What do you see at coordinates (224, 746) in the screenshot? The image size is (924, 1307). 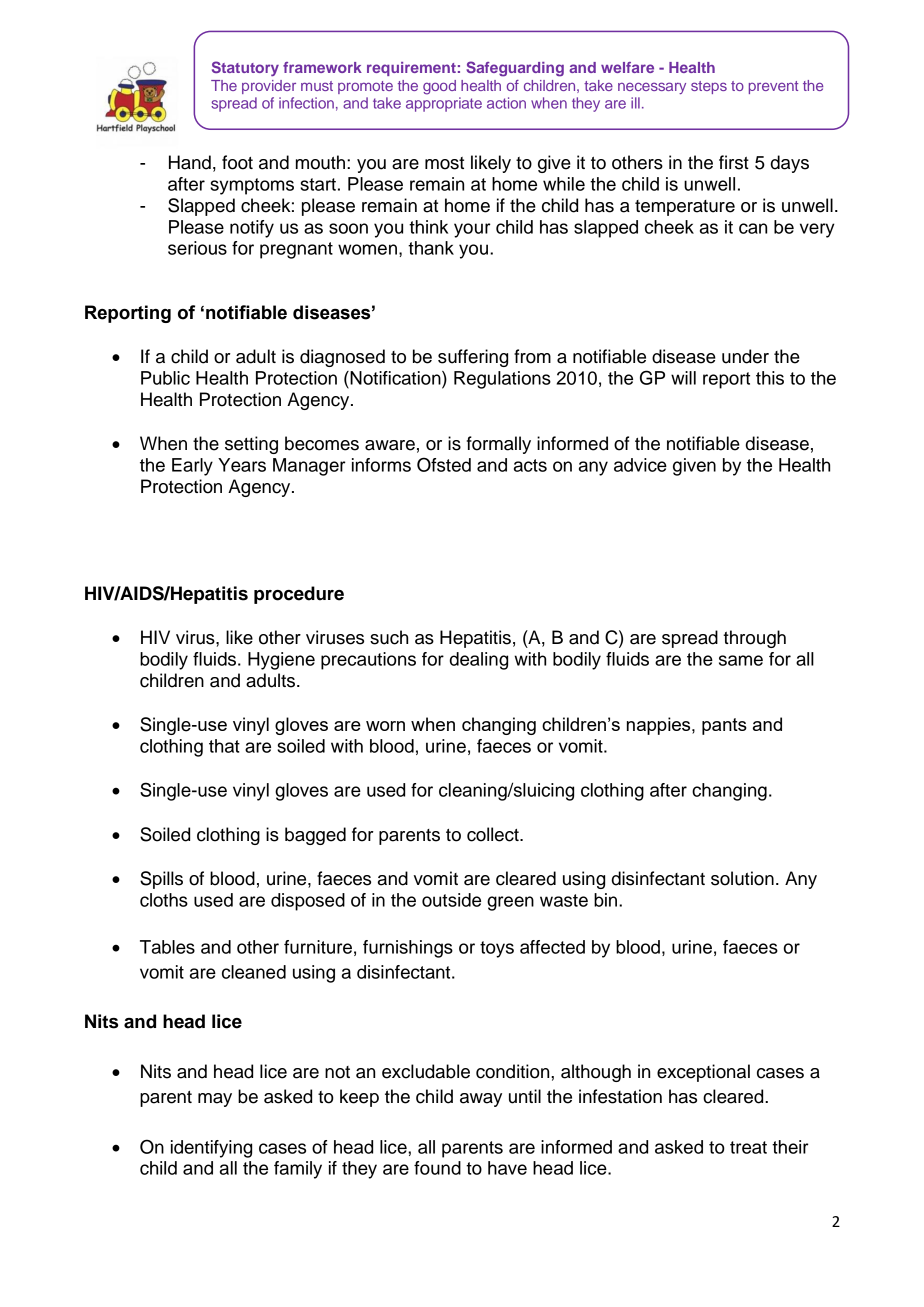 I see `that` at bounding box center [224, 746].
